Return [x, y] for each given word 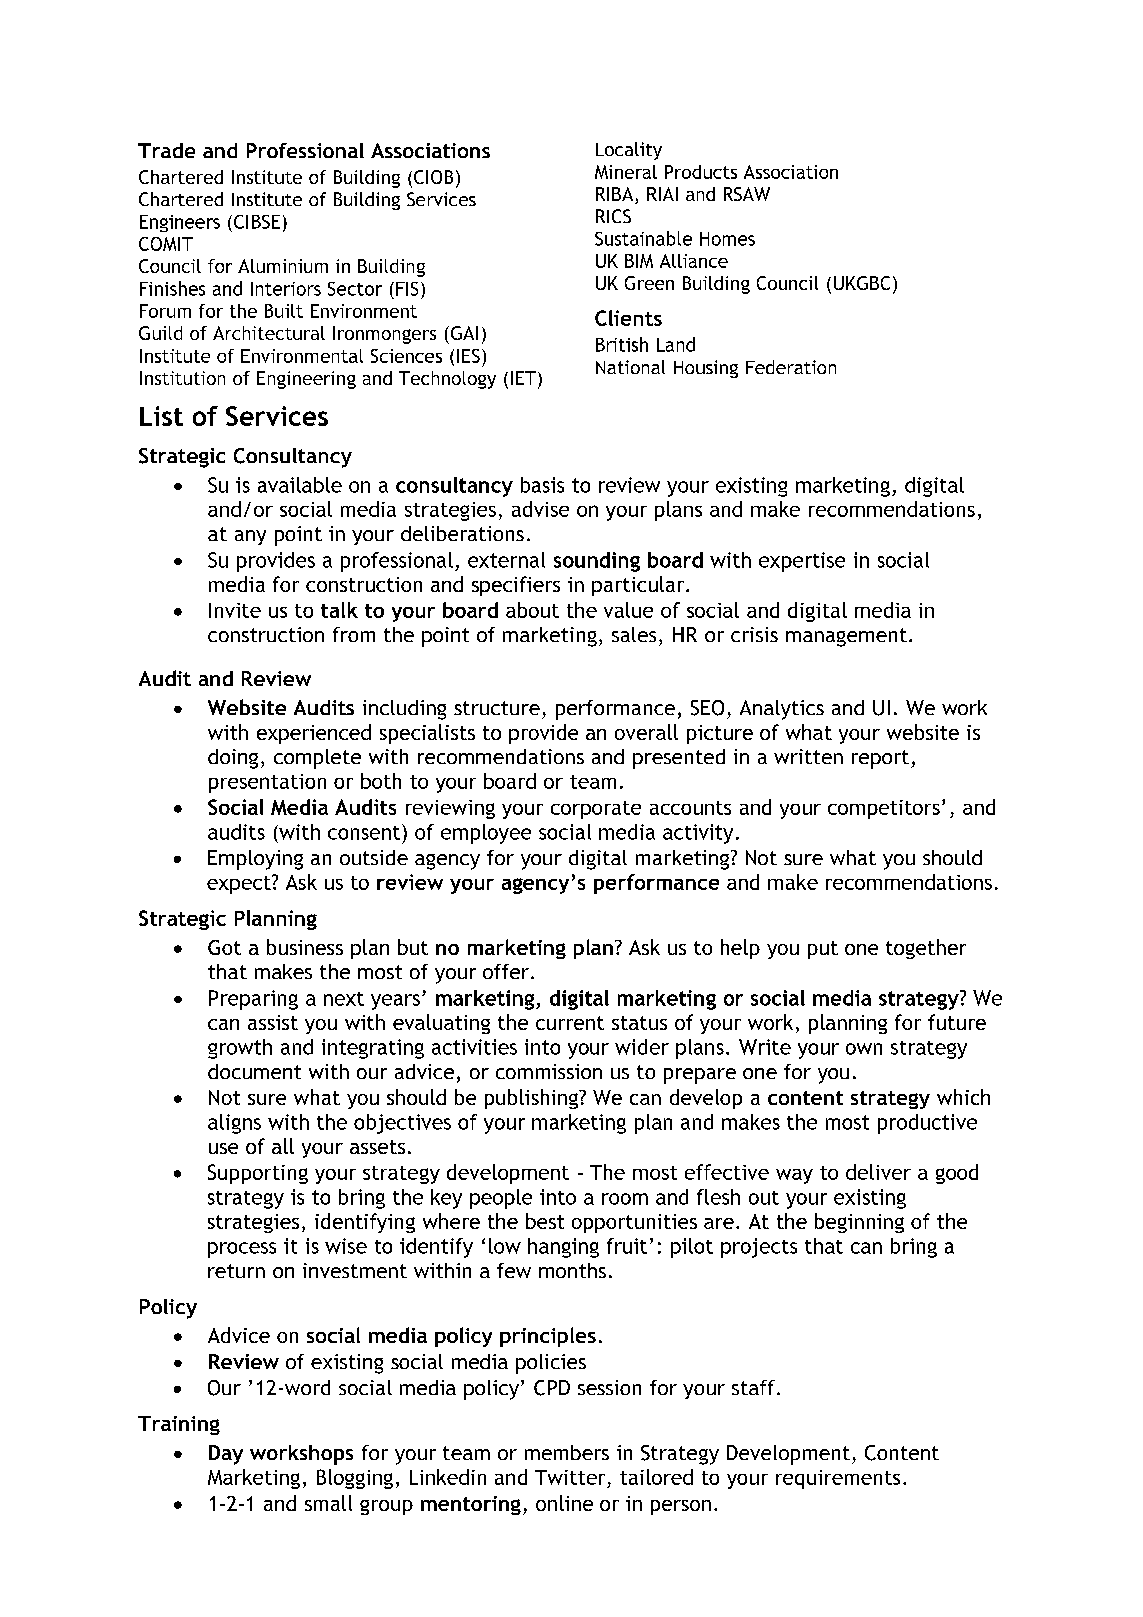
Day [226, 1455]
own [864, 1049]
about [532, 610]
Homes [727, 239]
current [570, 1023]
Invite [235, 610]
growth [240, 1049]
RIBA [614, 194]
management [846, 637]
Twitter [570, 1477]
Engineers [180, 223]
